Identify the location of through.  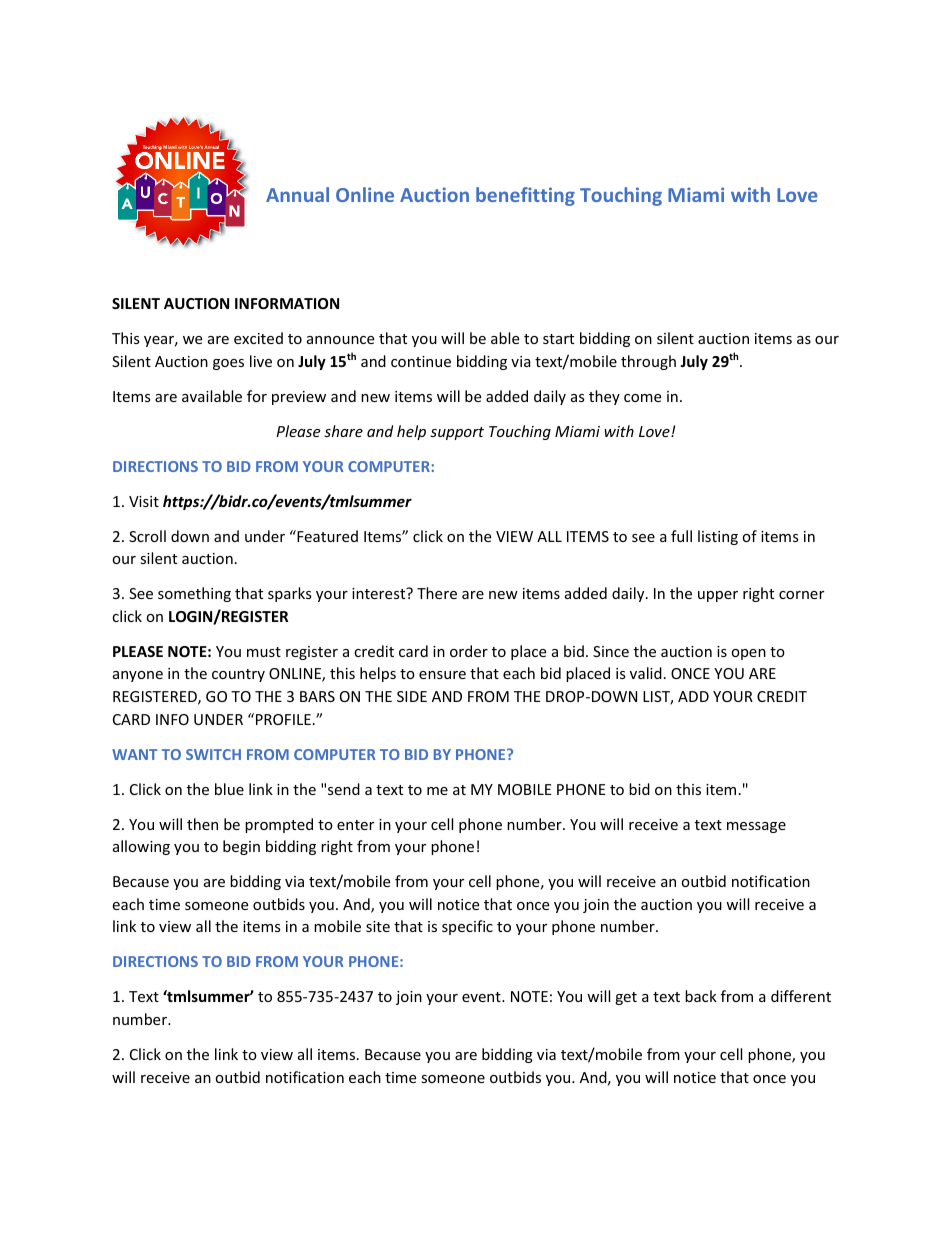
(648, 362).
